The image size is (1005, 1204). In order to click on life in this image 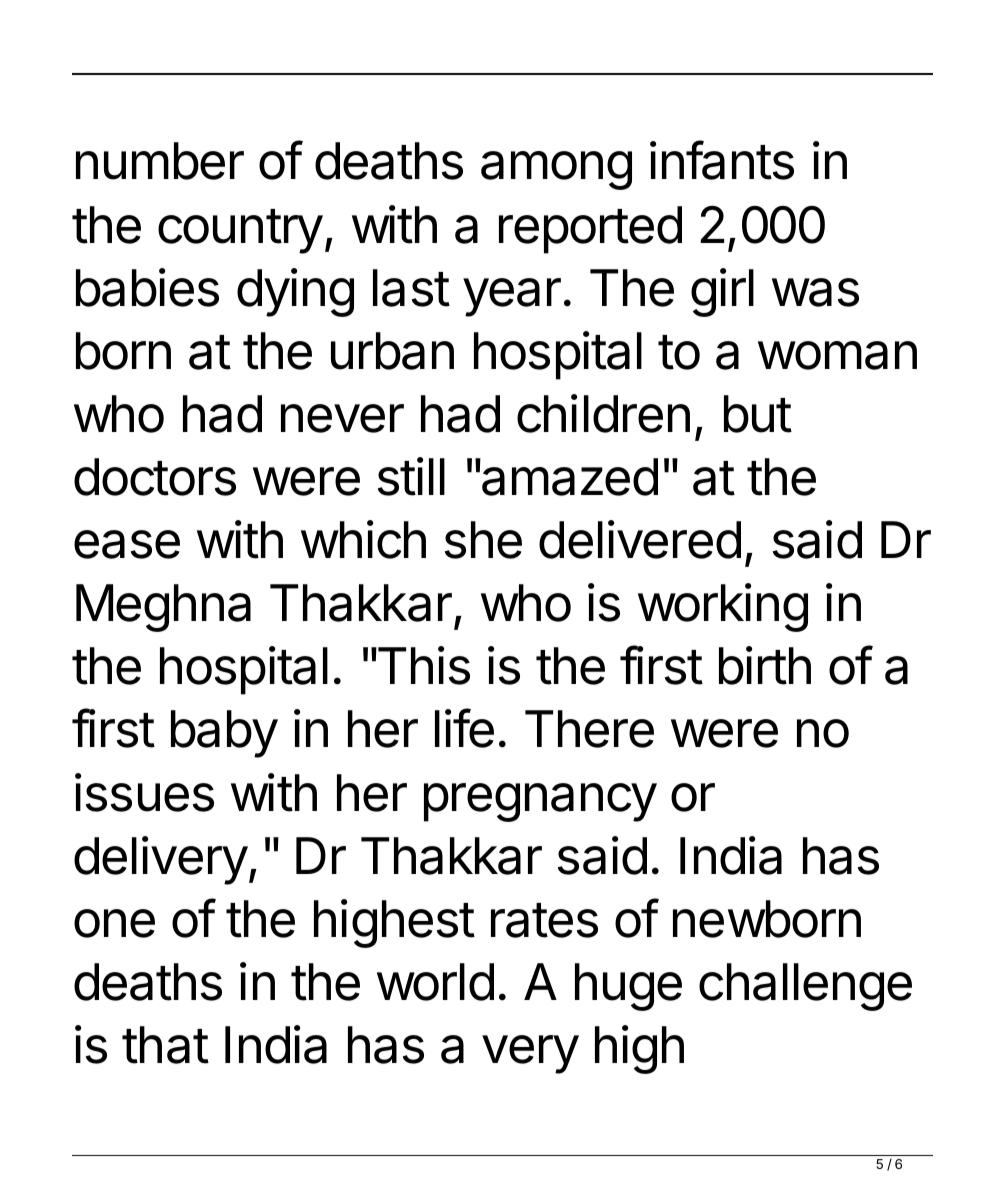, I will do `click(464, 728)`.
